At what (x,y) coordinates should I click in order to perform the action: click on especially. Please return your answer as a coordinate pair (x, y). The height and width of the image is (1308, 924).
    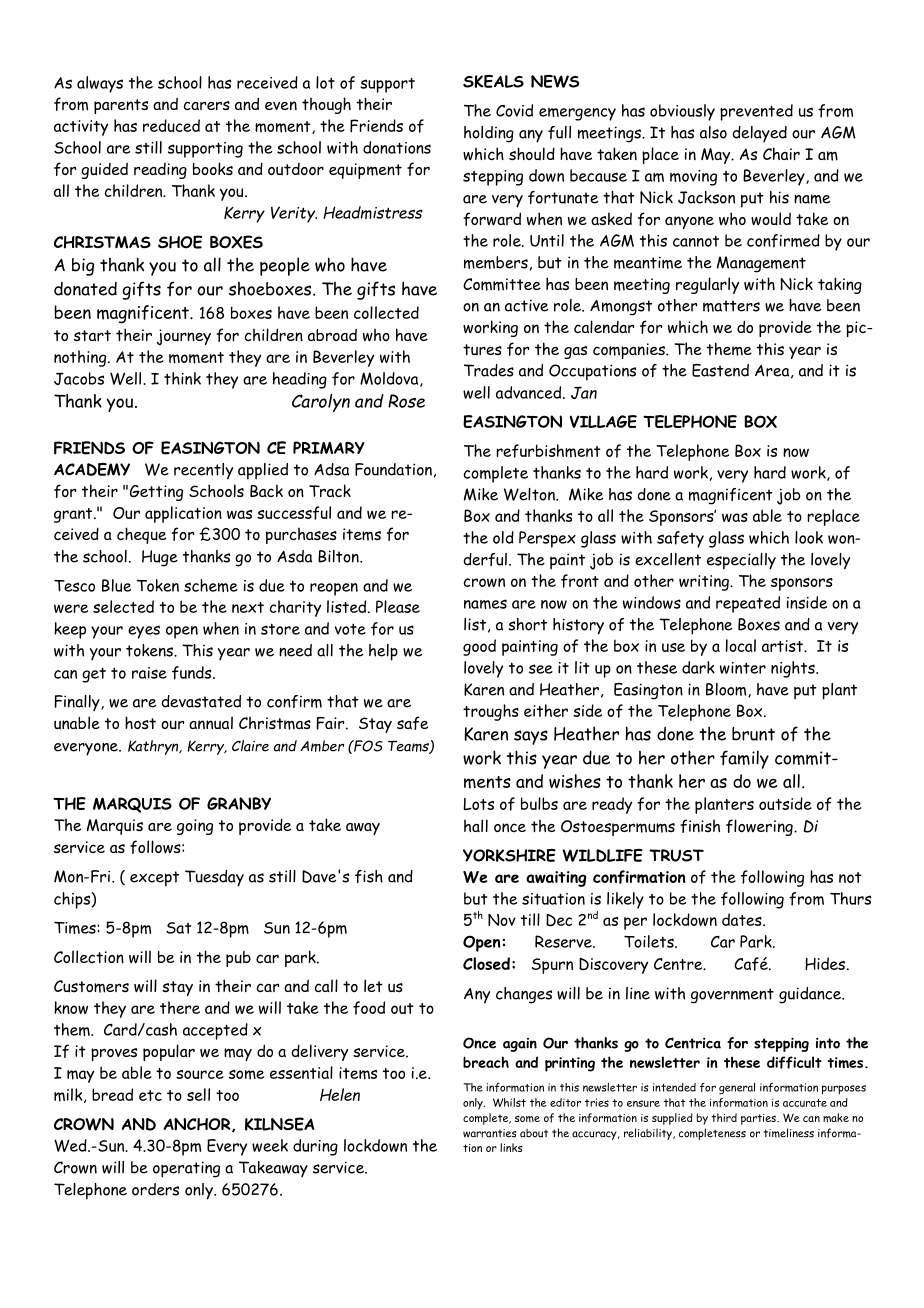
    Looking at the image, I should click on (741, 561).
